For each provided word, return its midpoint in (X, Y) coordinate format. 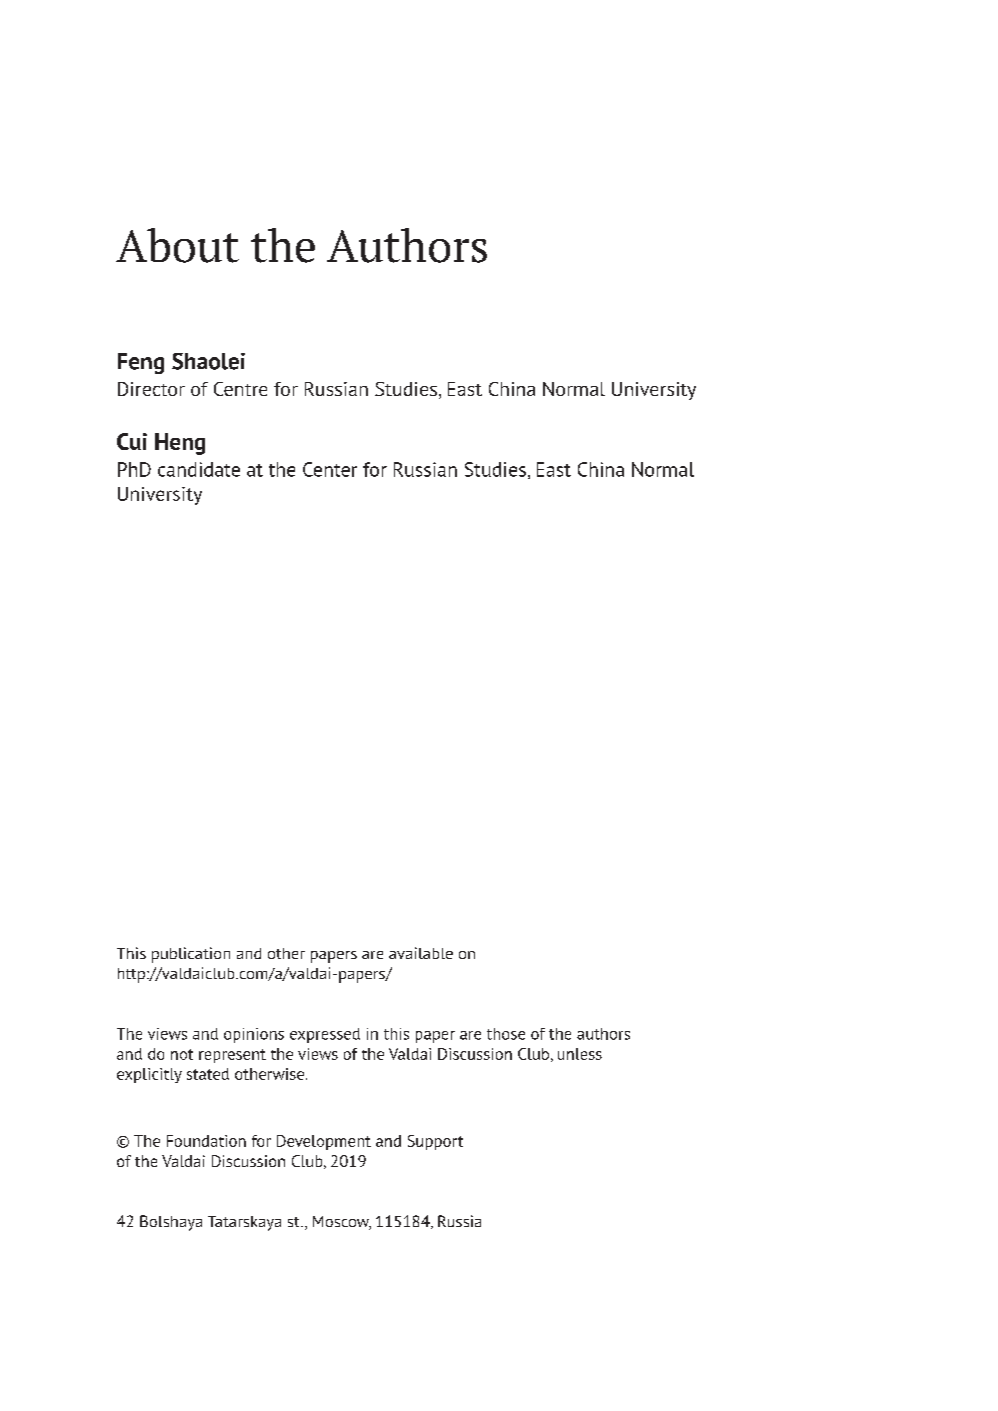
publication (191, 955)
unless (580, 1054)
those (506, 1034)
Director (151, 389)
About (177, 245)
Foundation (206, 1141)
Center (330, 469)
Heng (180, 444)
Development (324, 1142)
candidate (199, 469)
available (421, 953)
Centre (240, 389)
